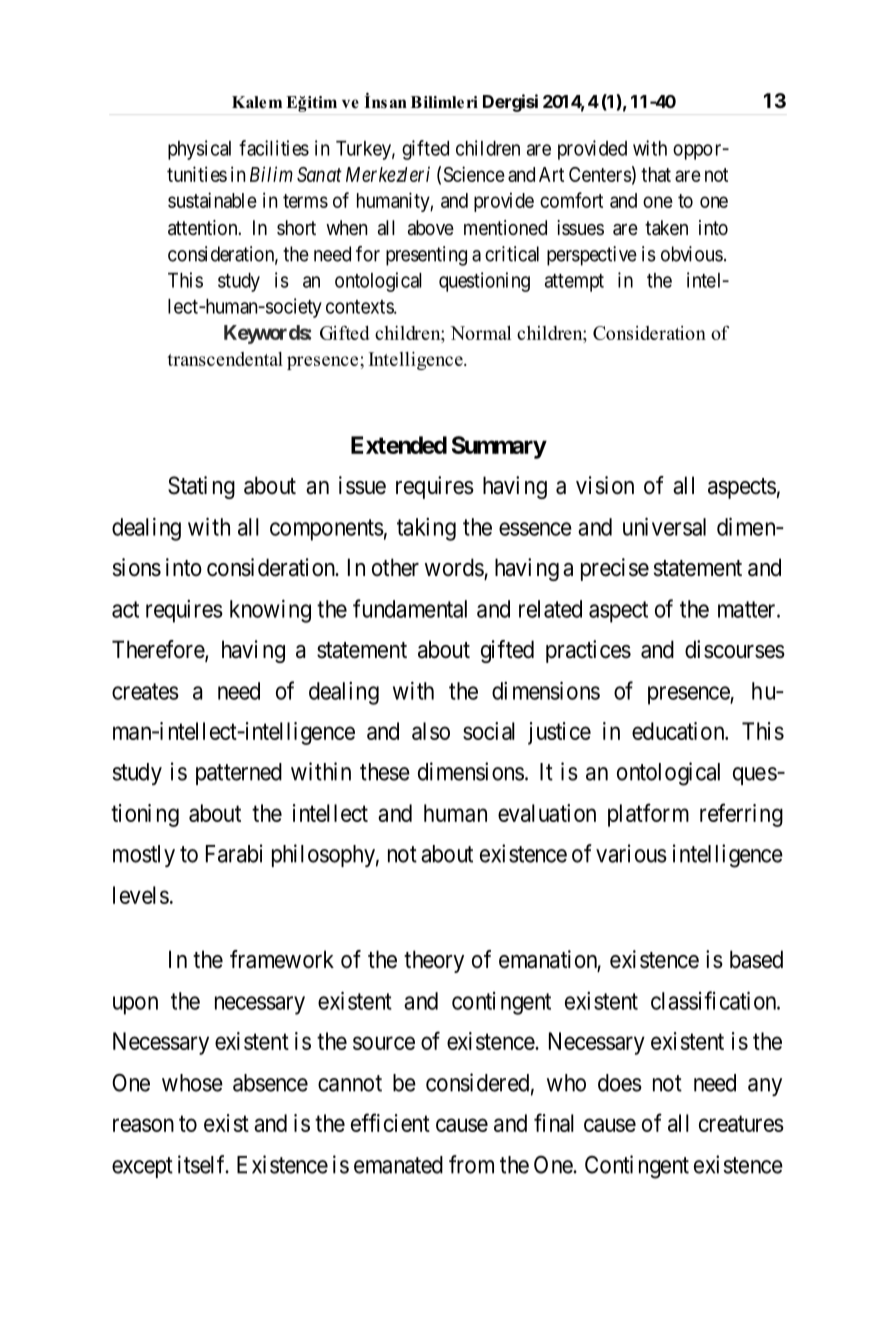  I want to click on itself, so click(203, 1164).
